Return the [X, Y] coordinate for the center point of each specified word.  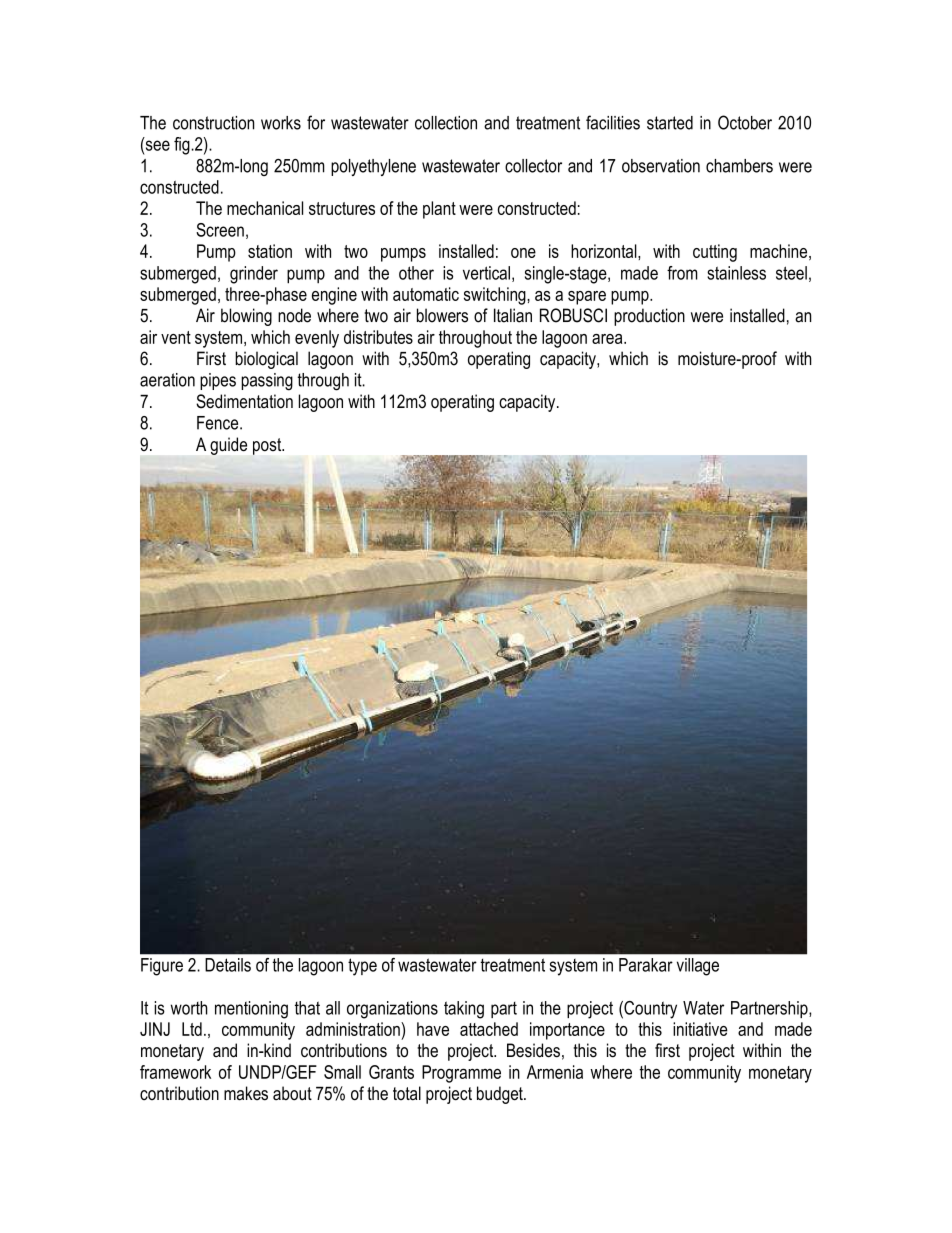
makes [246, 1093]
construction [213, 123]
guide [228, 446]
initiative [700, 1029]
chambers [739, 166]
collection [446, 123]
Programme [461, 1074]
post [268, 446]
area [608, 339]
